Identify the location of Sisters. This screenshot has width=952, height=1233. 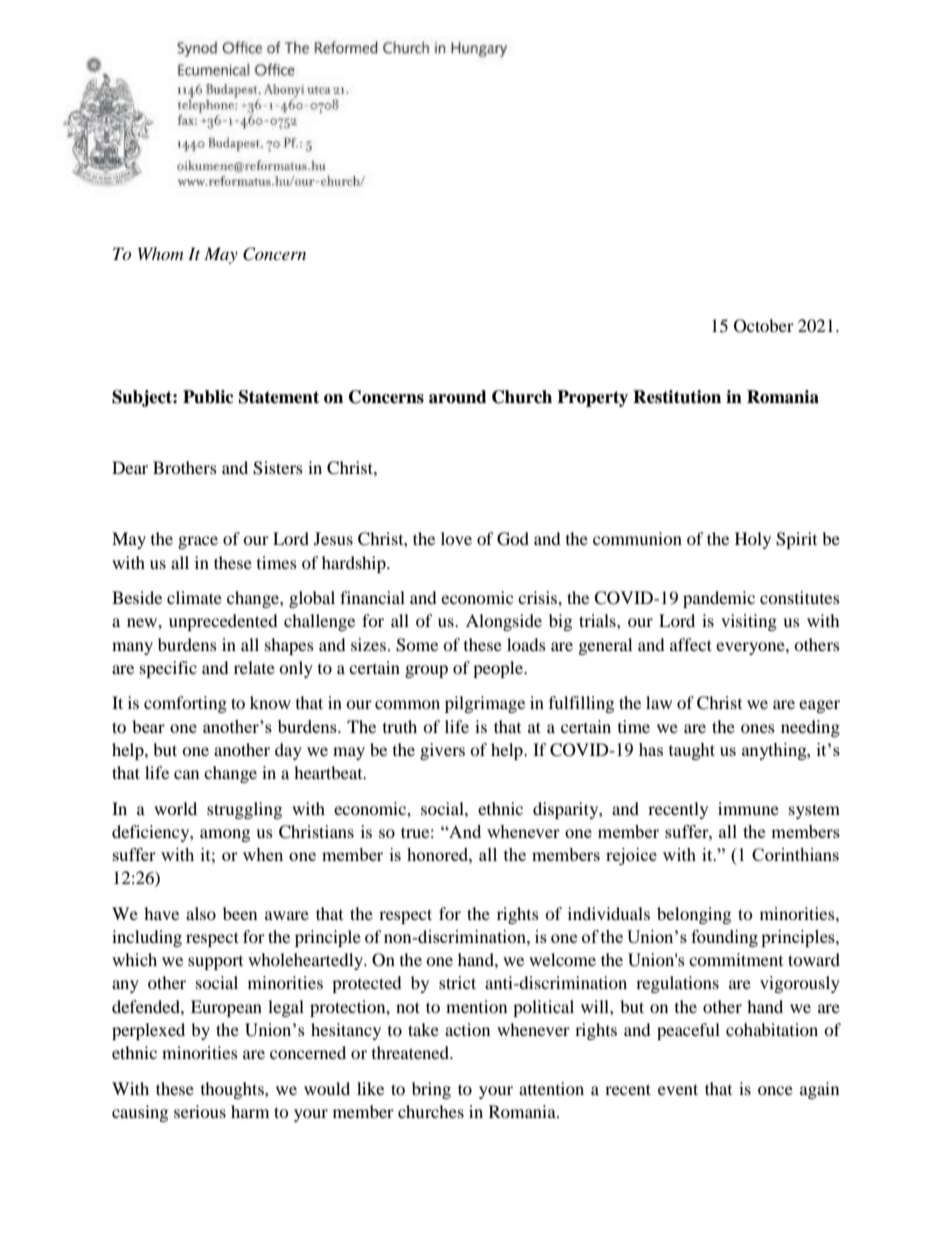
(278, 468).
